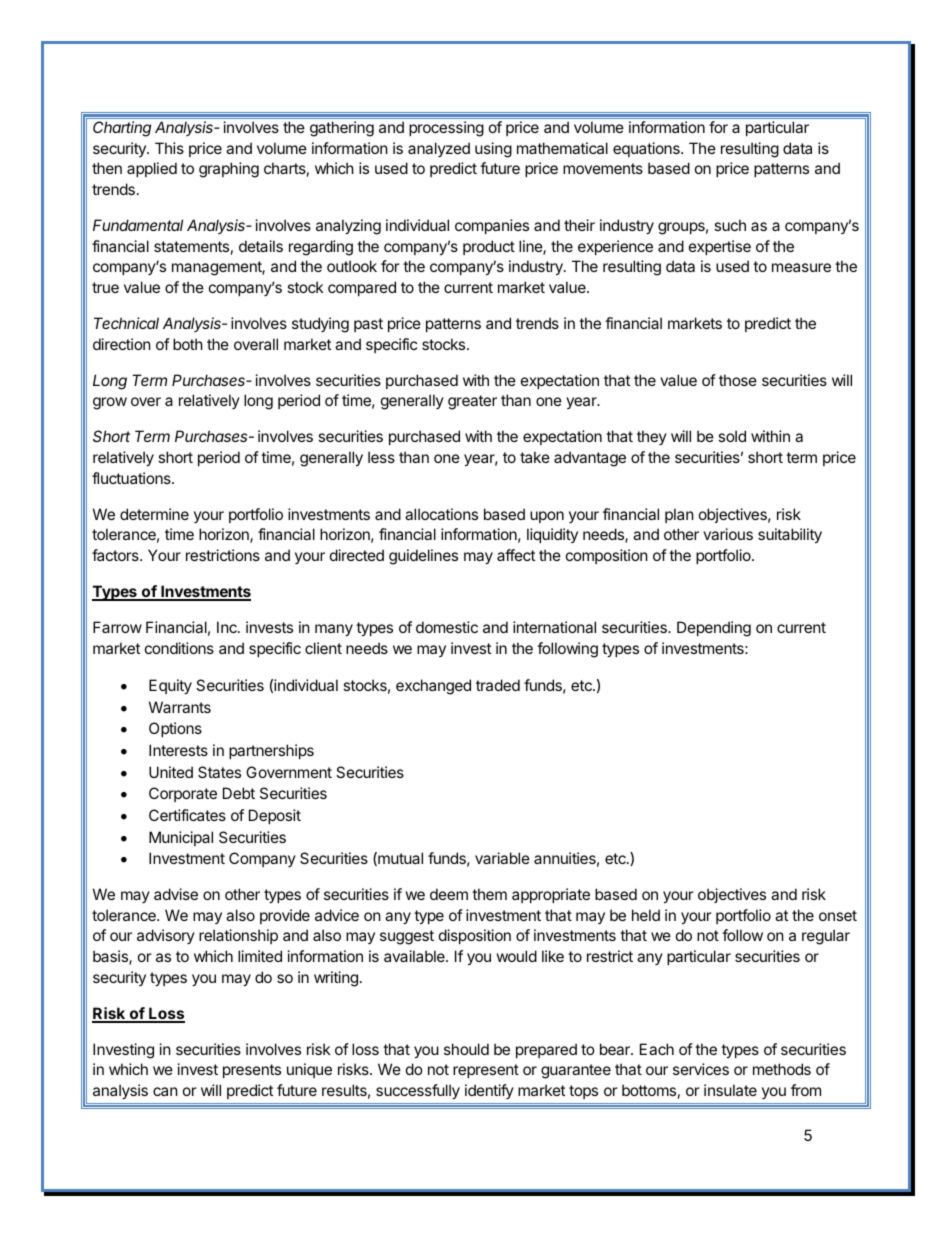 The width and height of the screenshot is (952, 1233). Describe the element at coordinates (486, 1071) in the screenshot. I see `represent` at that location.
